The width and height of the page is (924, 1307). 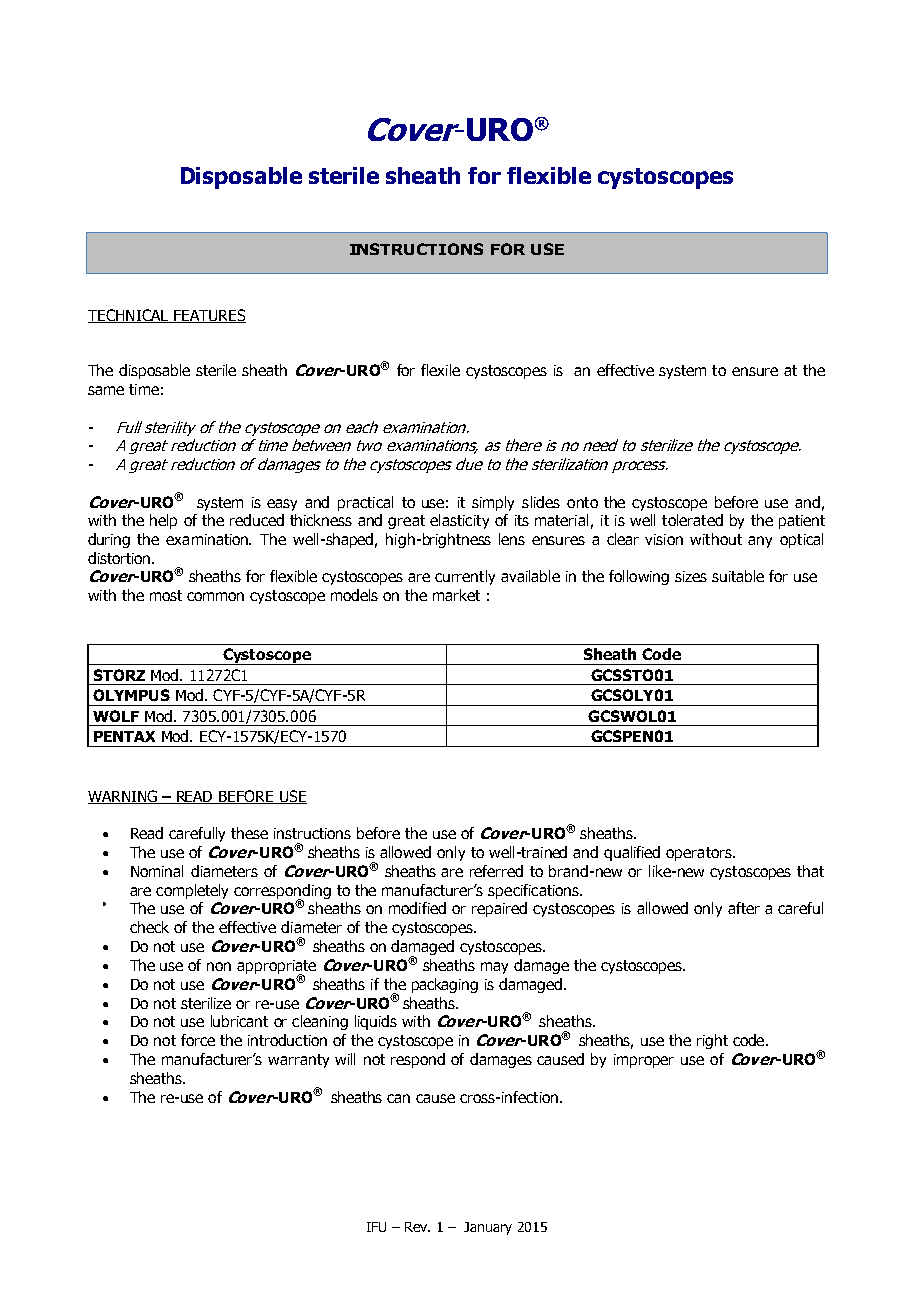 What do you see at coordinates (215, 596) in the page?
I see `common` at bounding box center [215, 596].
